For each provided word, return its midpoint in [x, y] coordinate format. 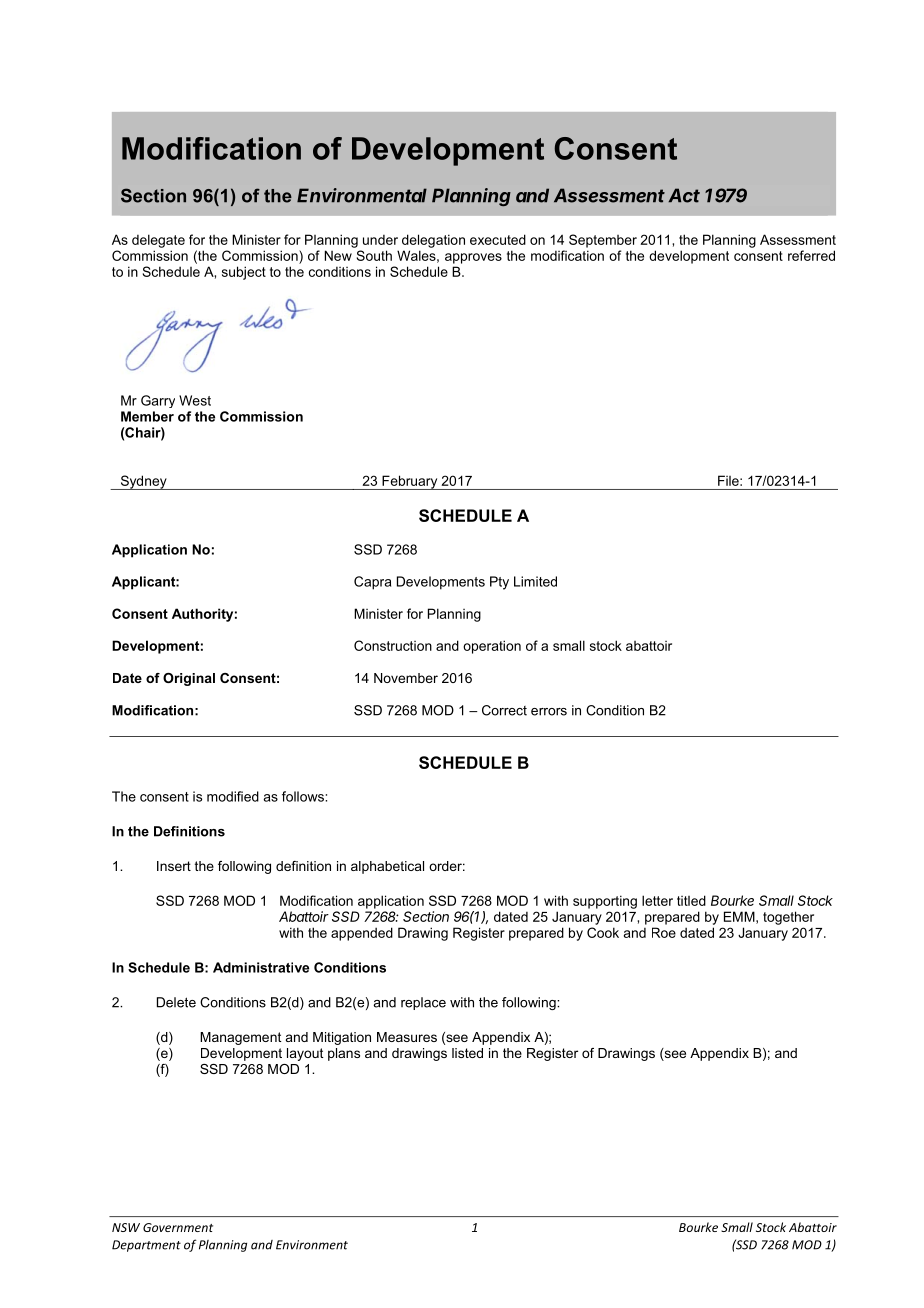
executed [498, 239]
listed [467, 1053]
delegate [158, 241]
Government [178, 1227]
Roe [664, 932]
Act [684, 195]
